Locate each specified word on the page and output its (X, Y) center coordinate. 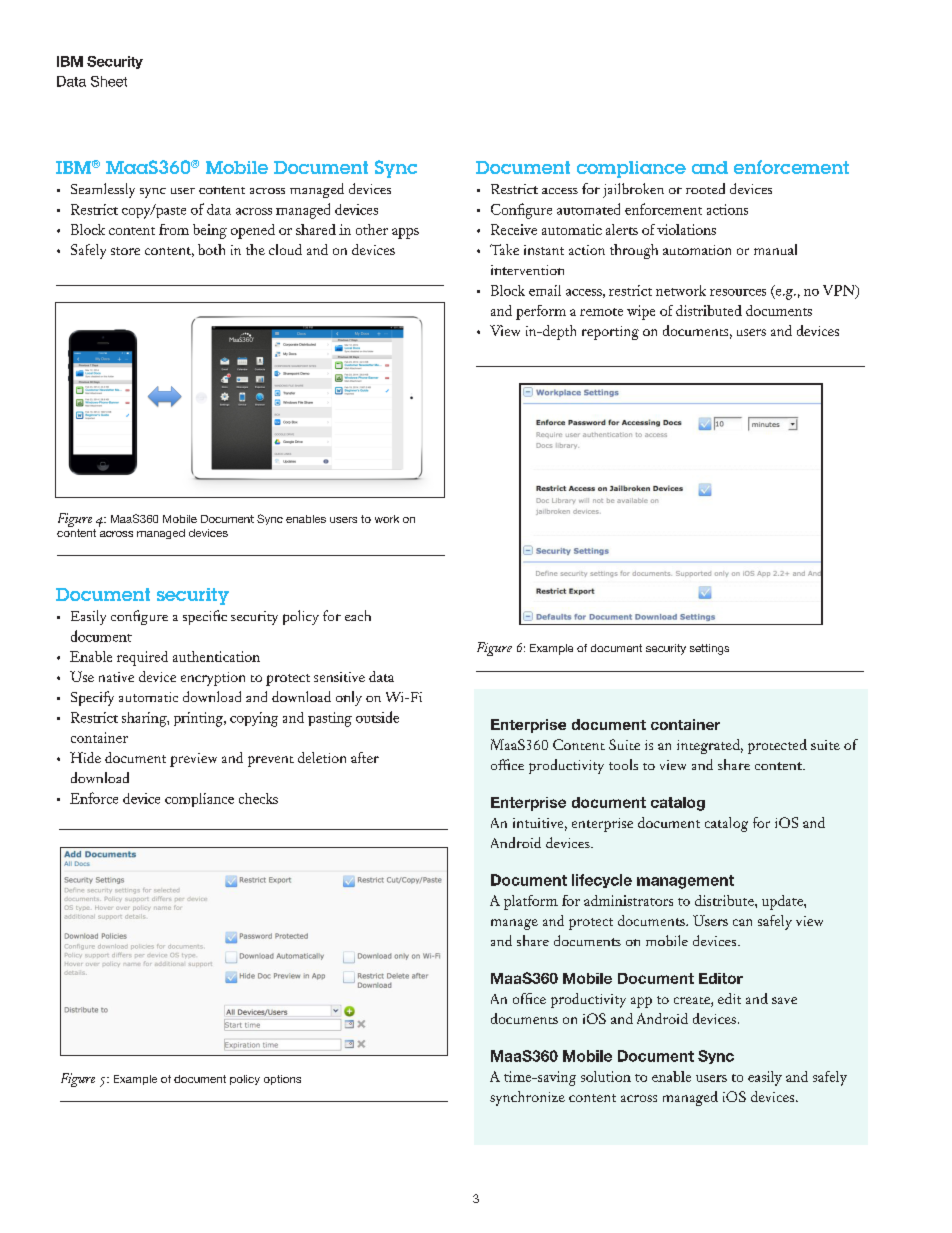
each (358, 615)
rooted (705, 188)
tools (623, 764)
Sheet (109, 81)
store (125, 251)
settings (709, 649)
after (365, 757)
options (282, 1080)
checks (258, 798)
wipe (641, 312)
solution (606, 1076)
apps (405, 233)
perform (541, 312)
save (784, 1000)
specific (205, 617)
